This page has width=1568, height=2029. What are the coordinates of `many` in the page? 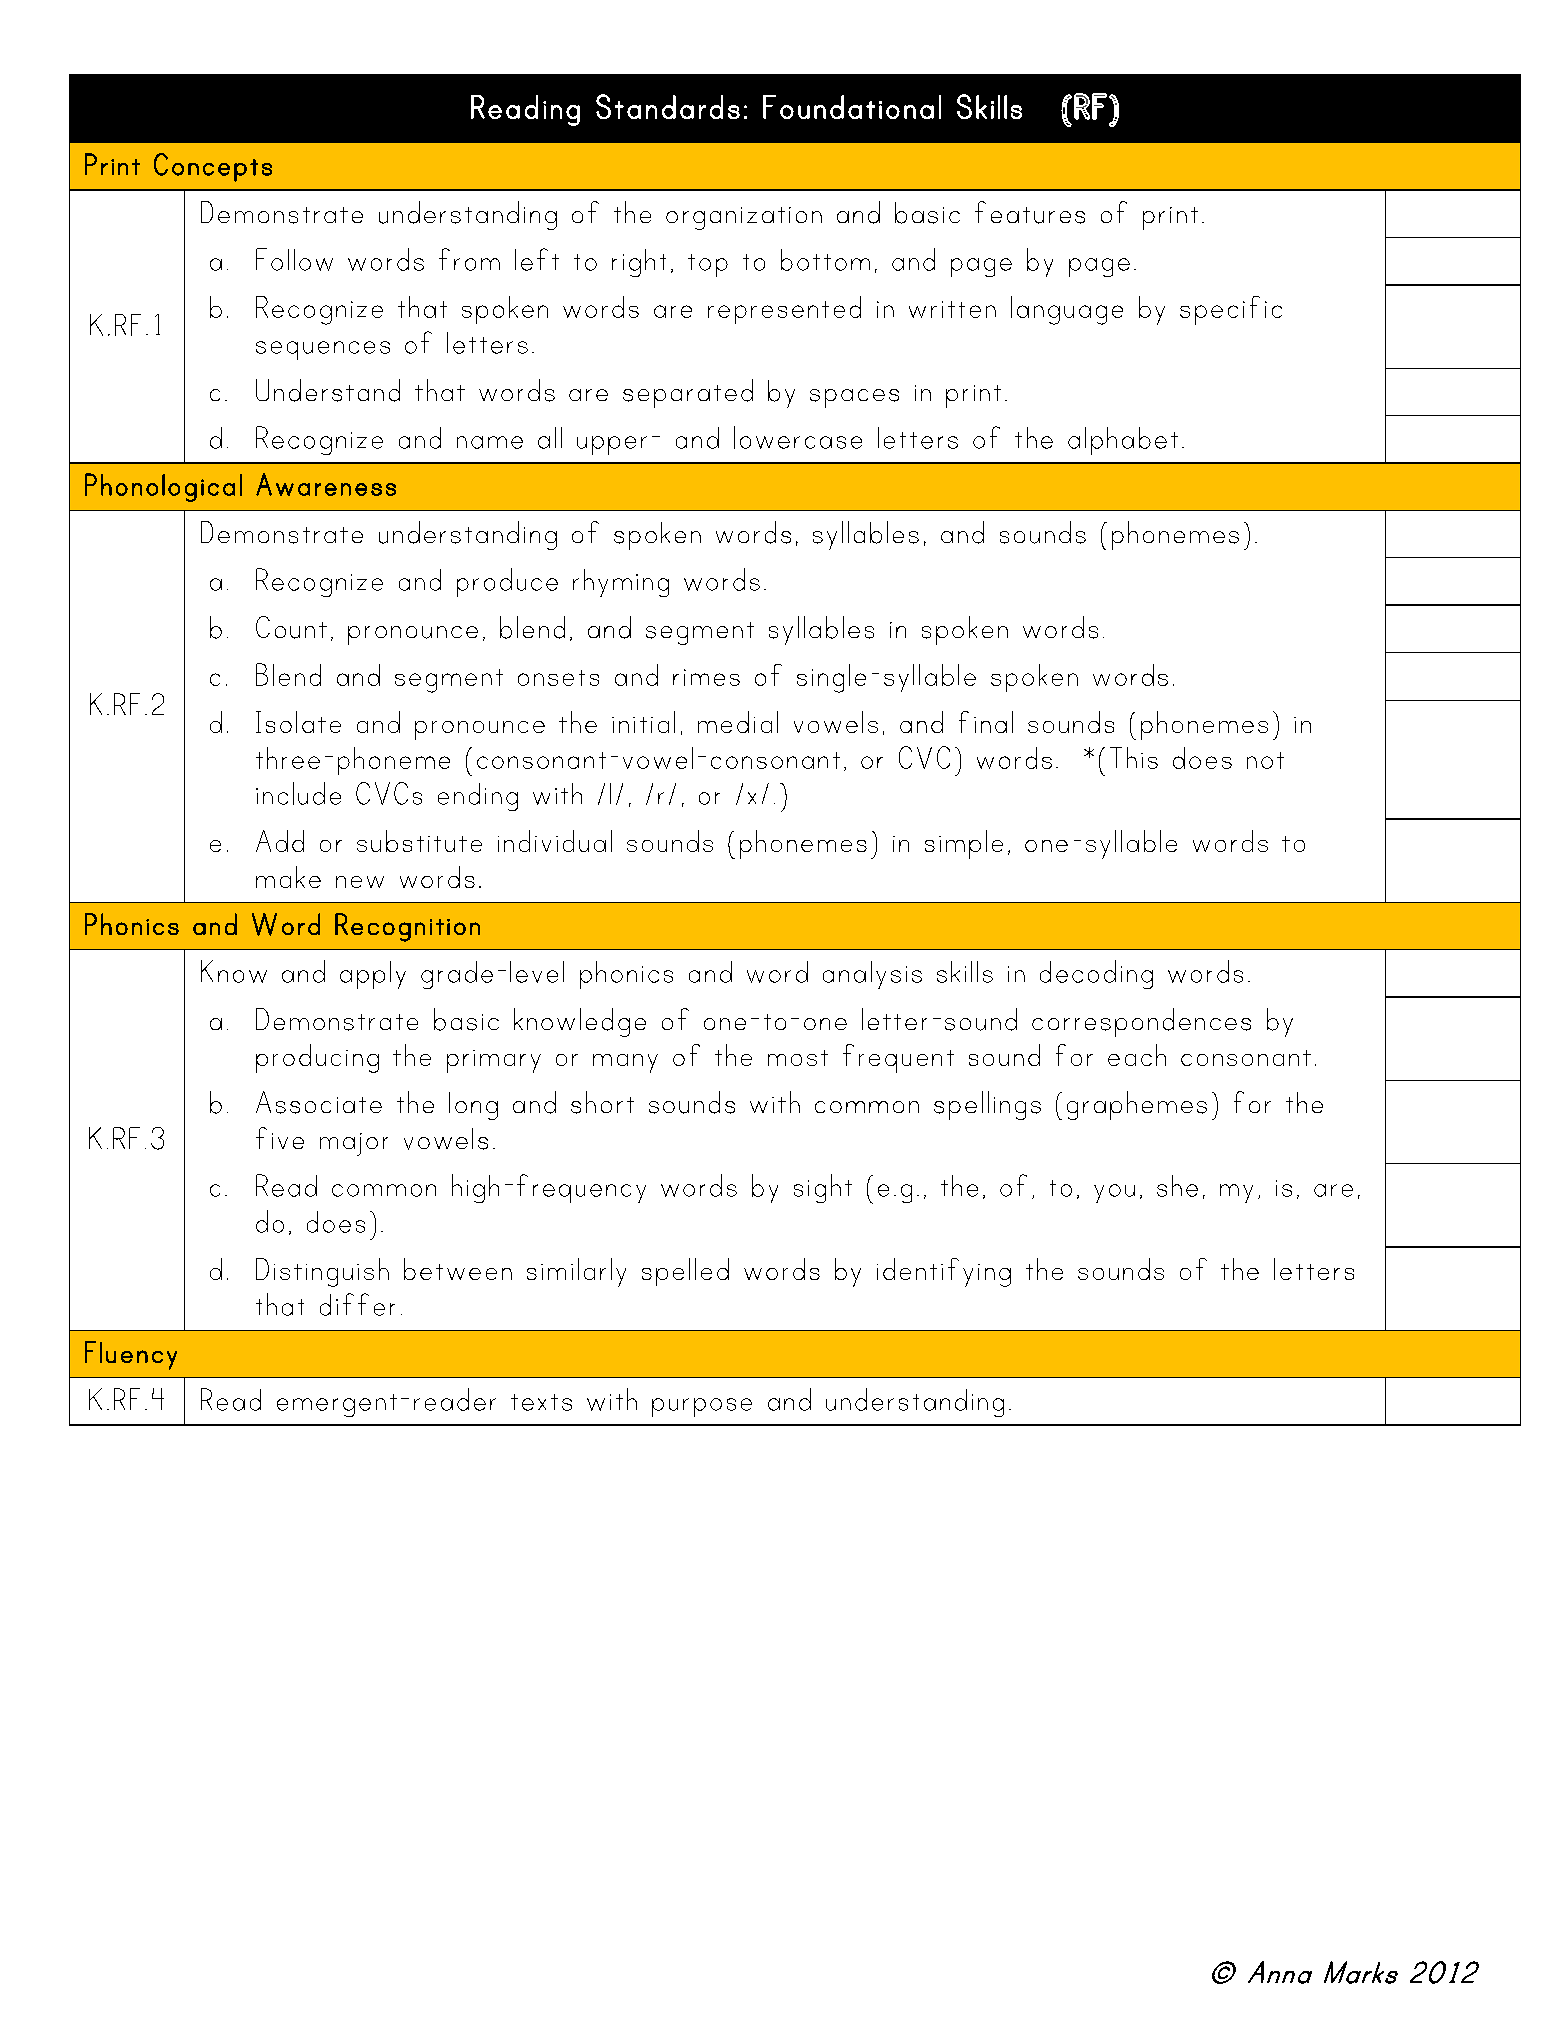 It's located at (625, 1063).
